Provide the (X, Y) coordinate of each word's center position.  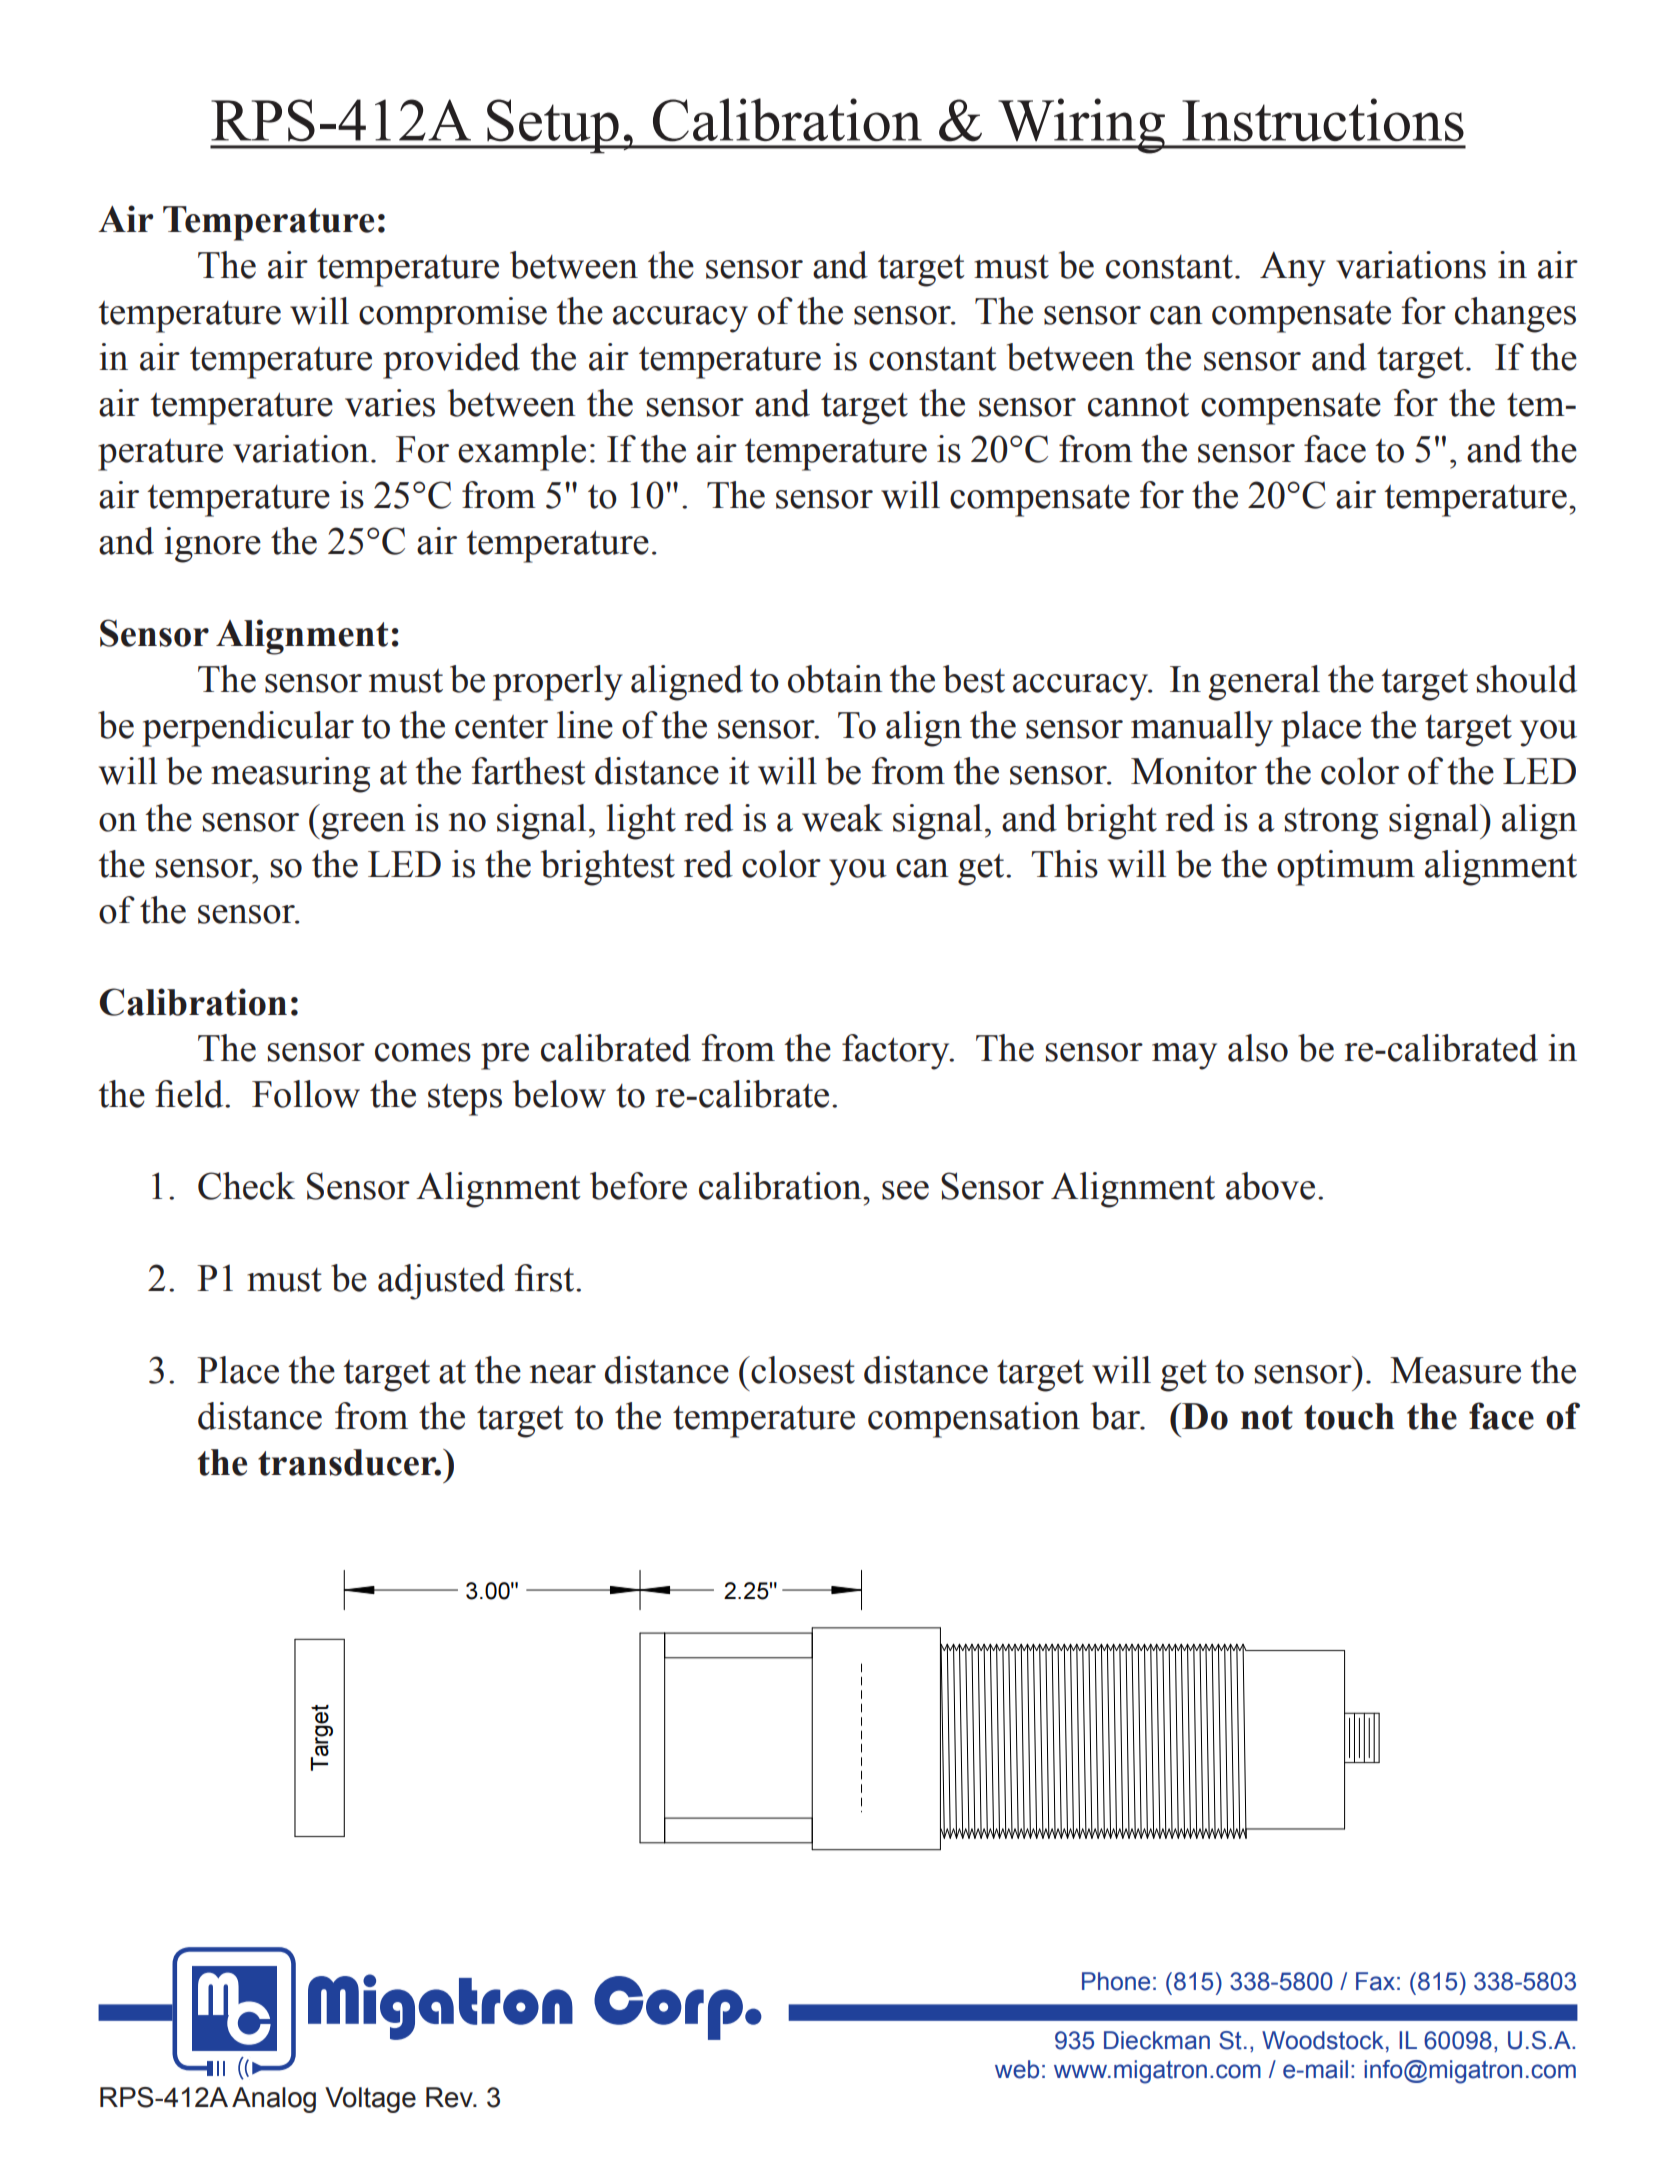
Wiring (1081, 126)
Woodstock (1323, 2040)
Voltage (370, 2100)
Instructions (1323, 119)
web (1017, 2069)
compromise (453, 315)
